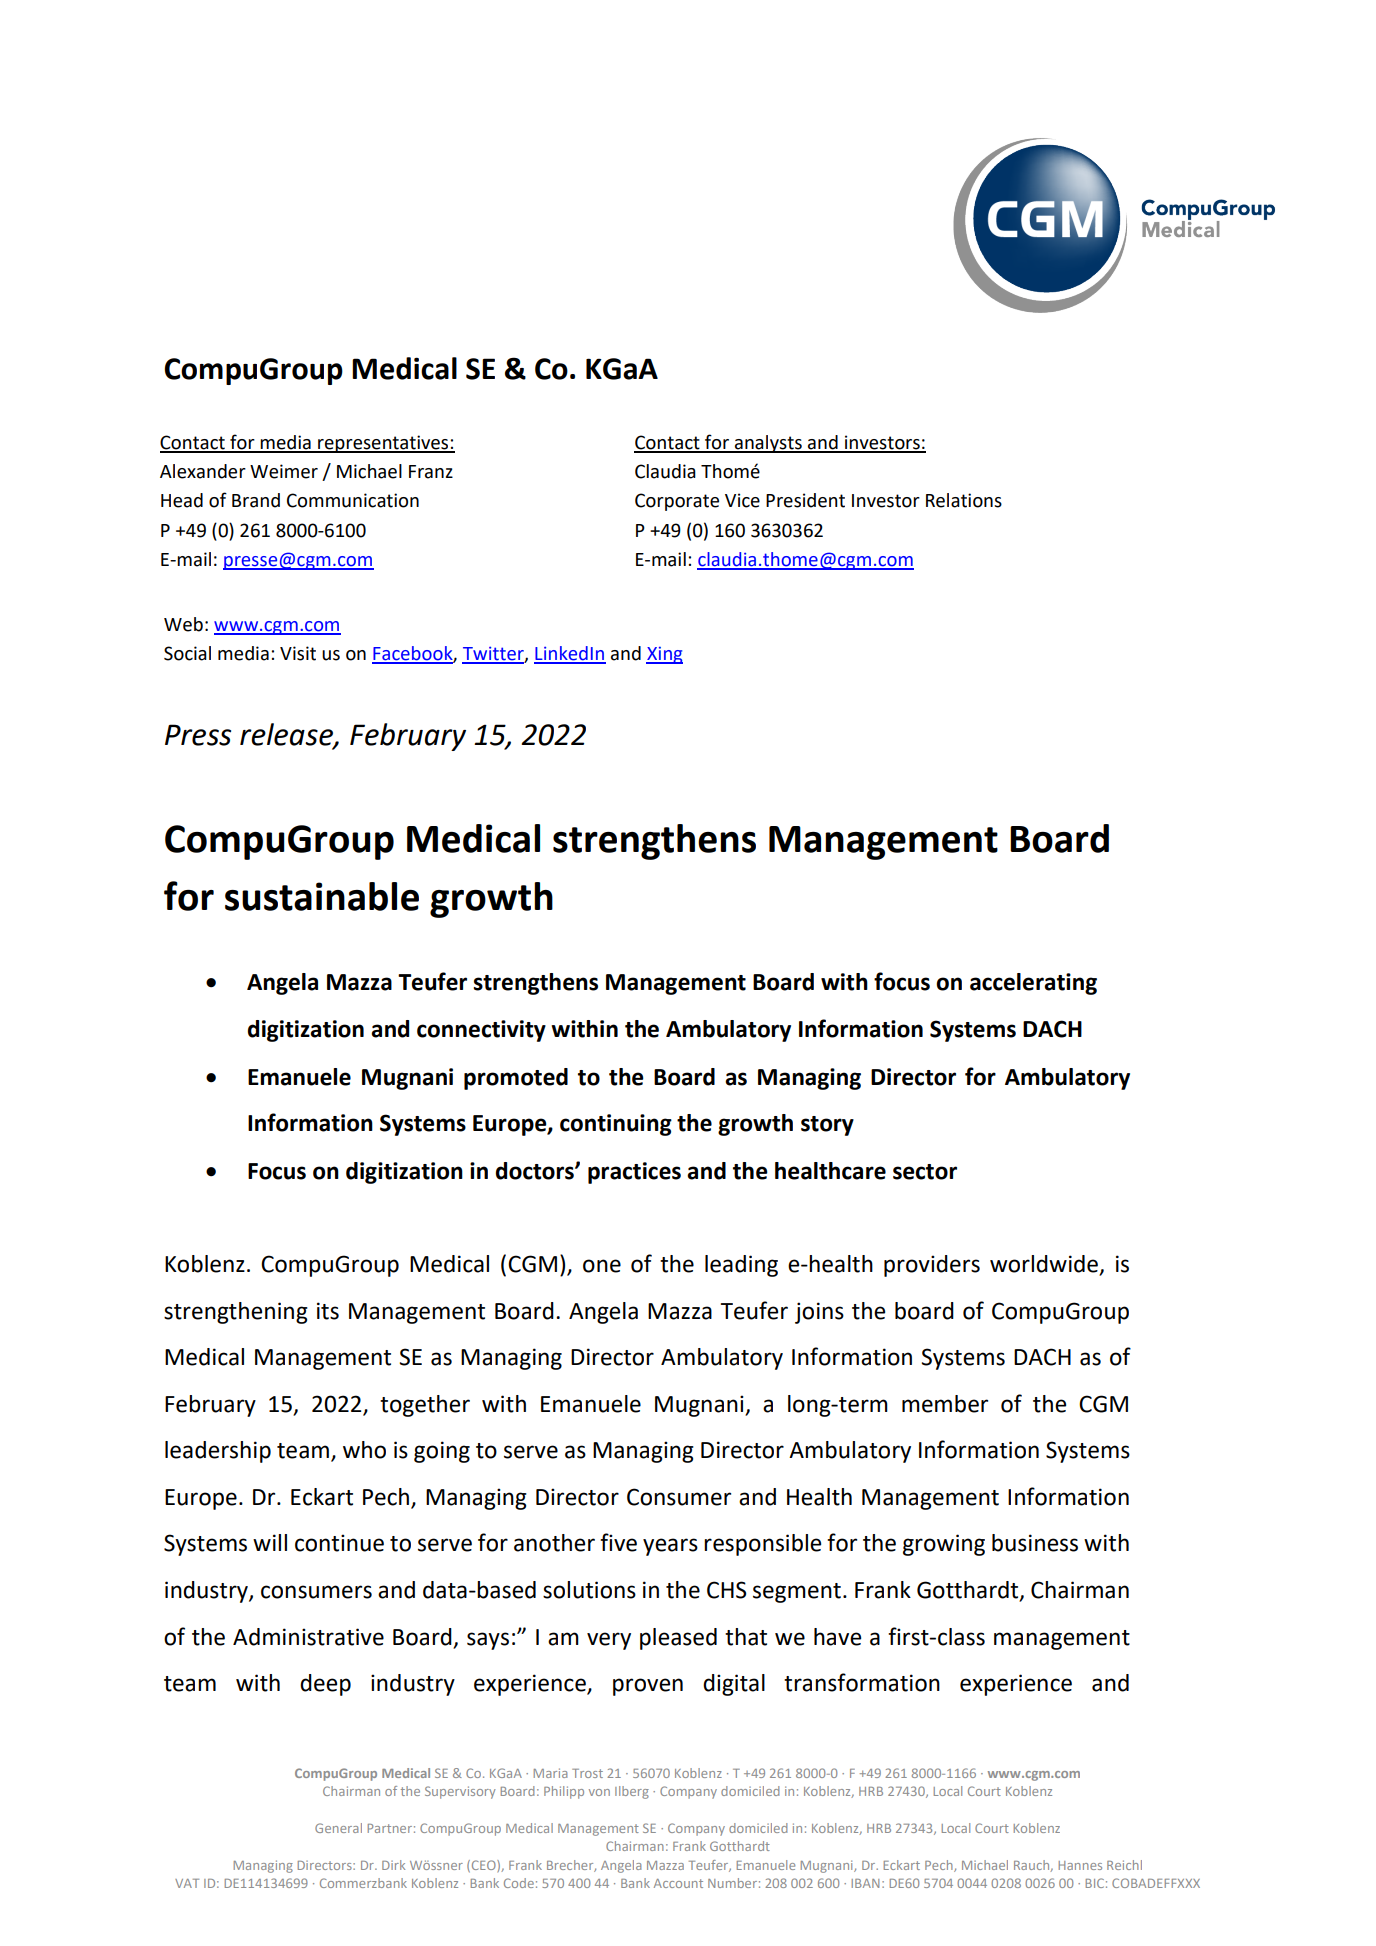 The height and width of the screenshot is (1946, 1376). I want to click on von, so click(599, 1792).
